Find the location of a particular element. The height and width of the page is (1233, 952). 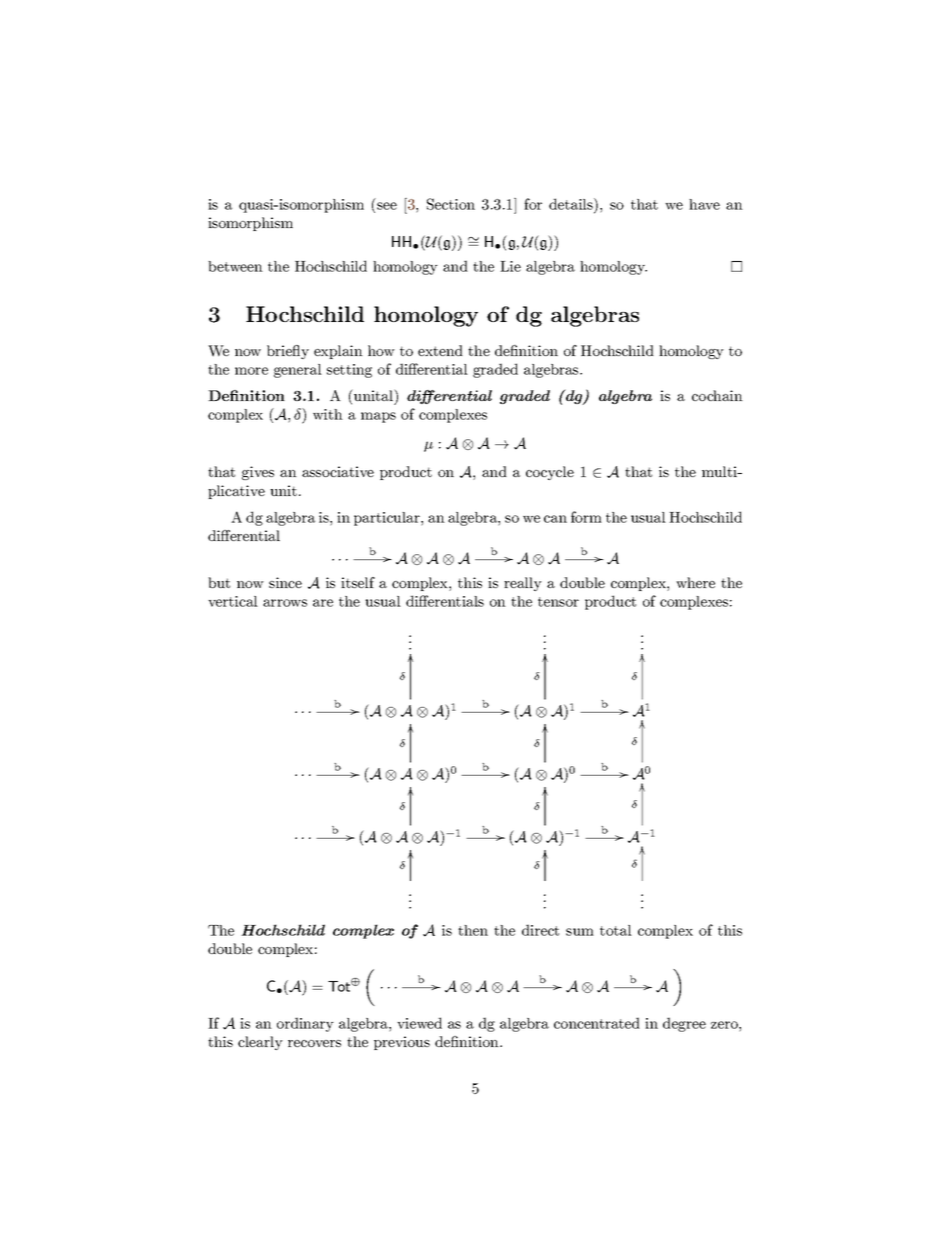

really is located at coordinates (523, 584).
